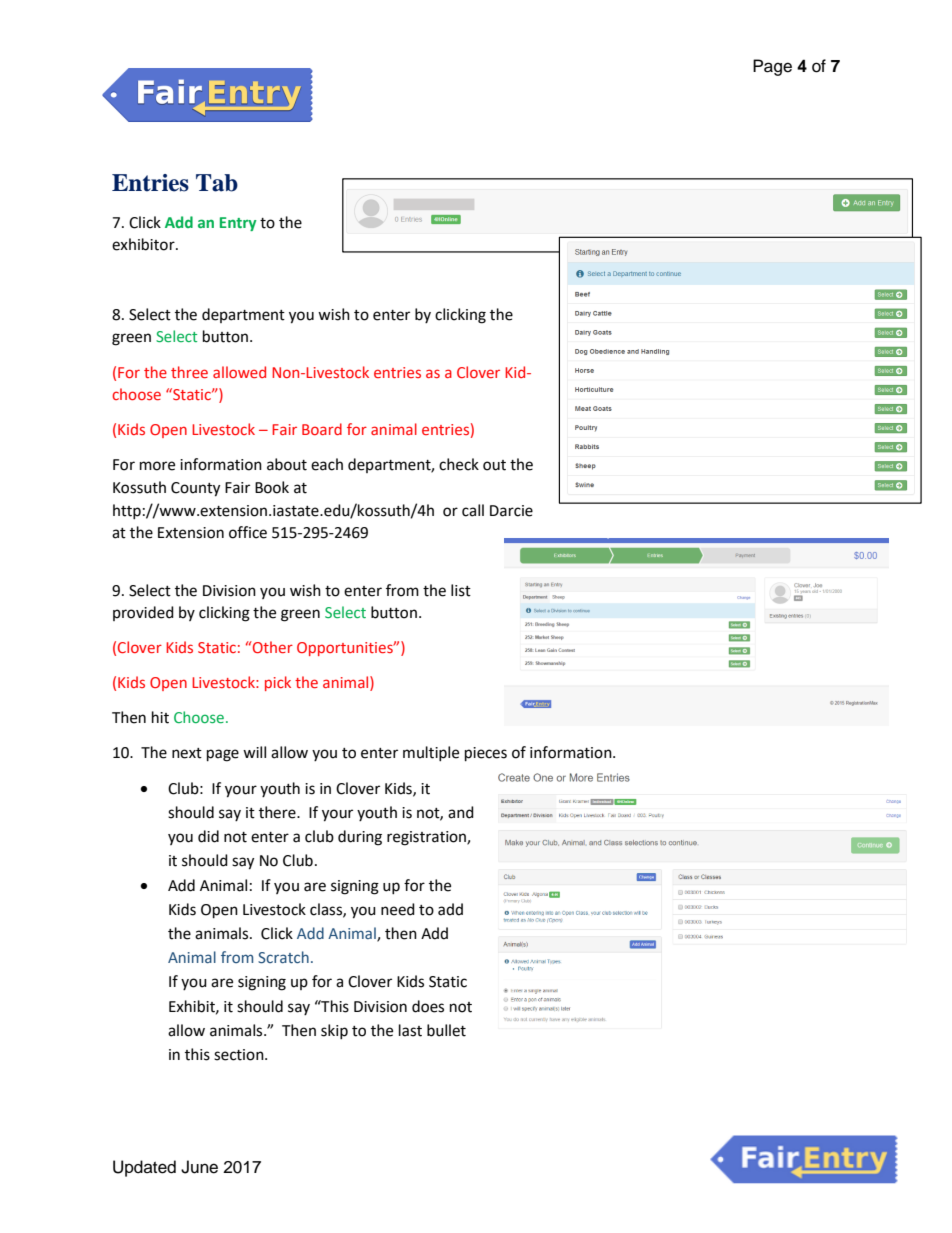 This screenshot has width=952, height=1233. I want to click on did, so click(208, 836).
